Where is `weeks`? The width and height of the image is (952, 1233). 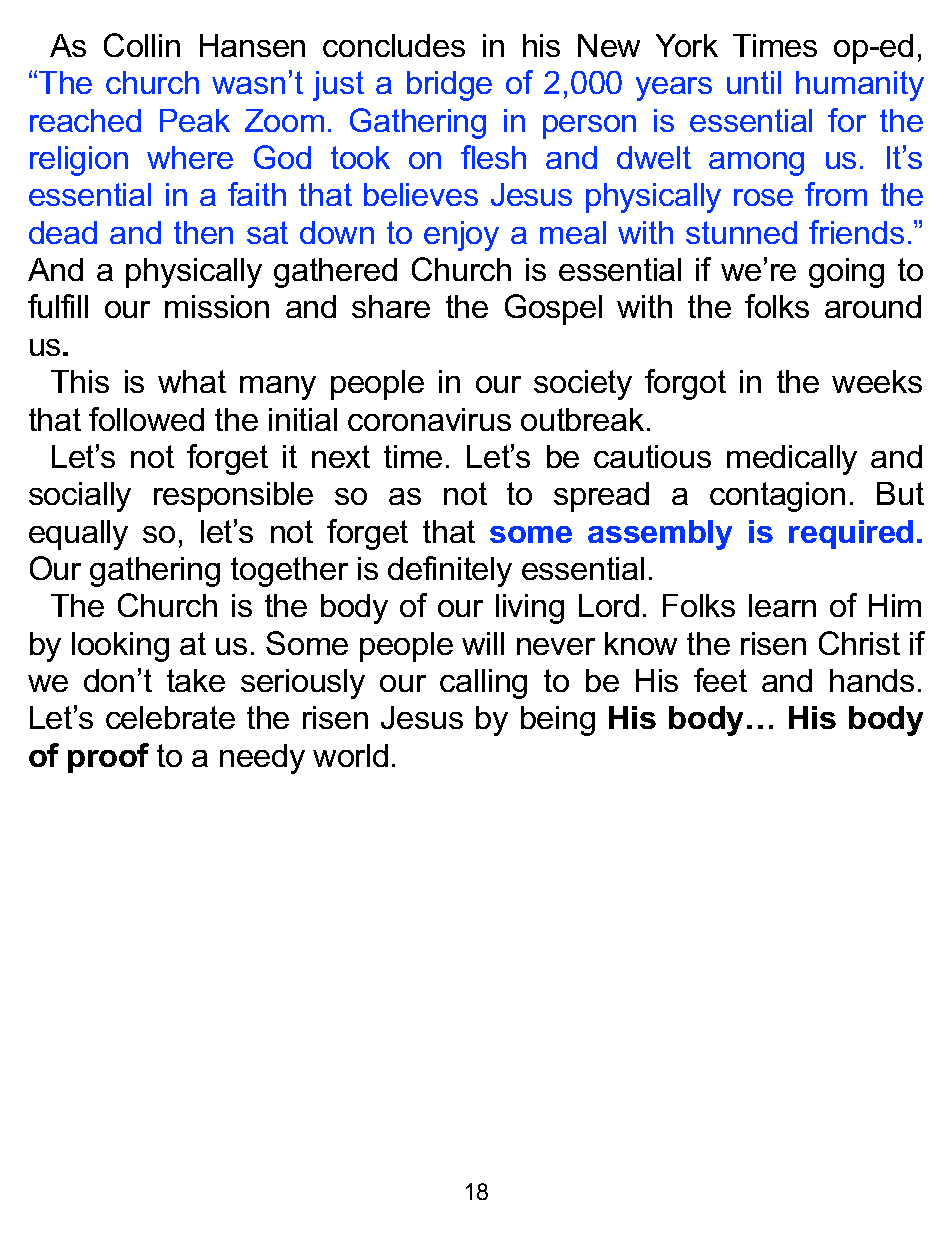
weeks is located at coordinates (877, 381).
